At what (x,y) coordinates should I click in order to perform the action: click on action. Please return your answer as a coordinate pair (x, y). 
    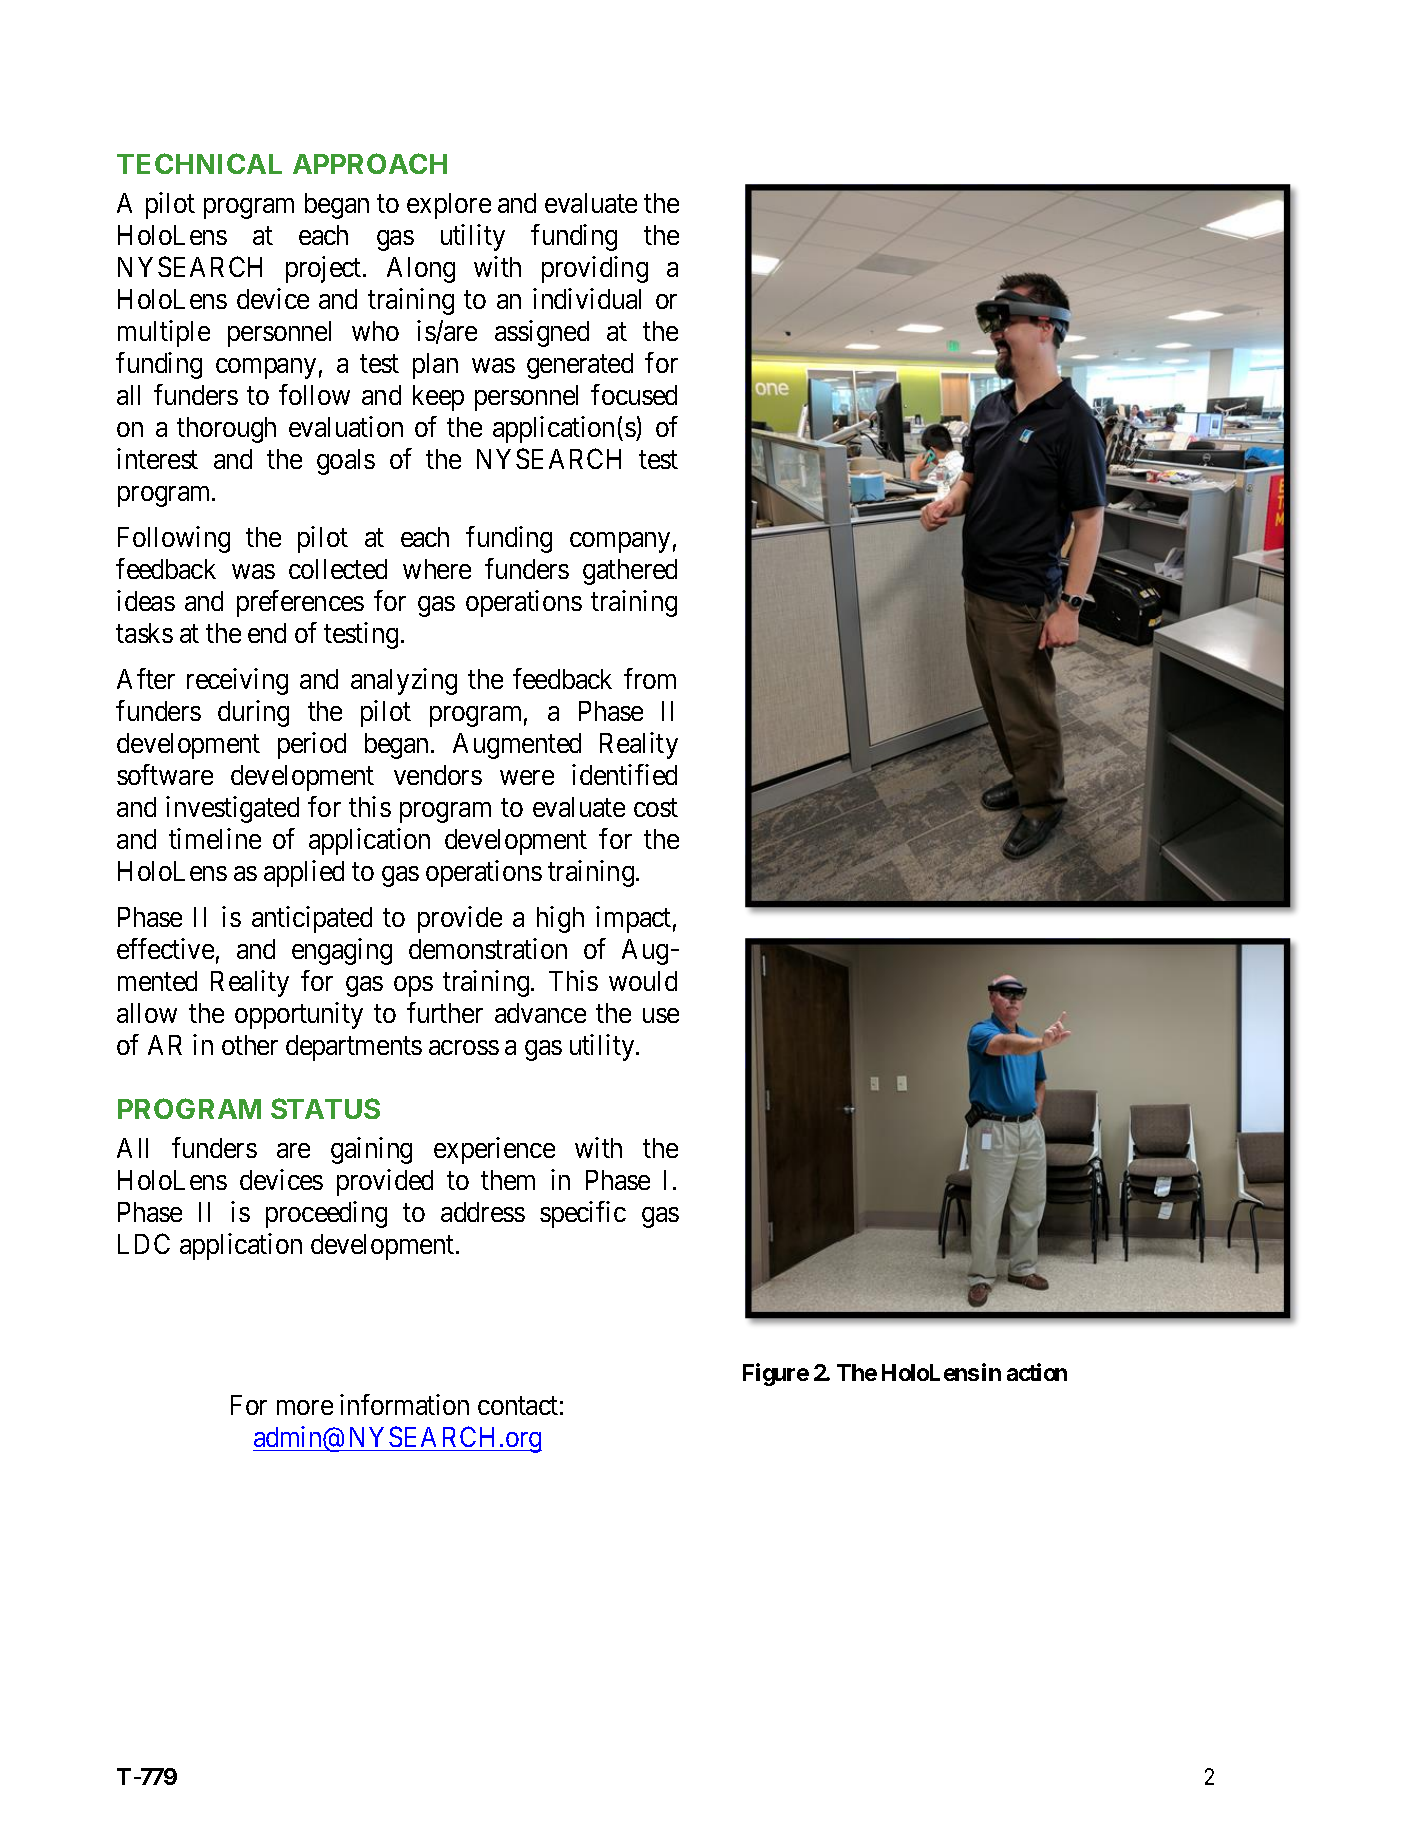
    Looking at the image, I should click on (1037, 1372).
